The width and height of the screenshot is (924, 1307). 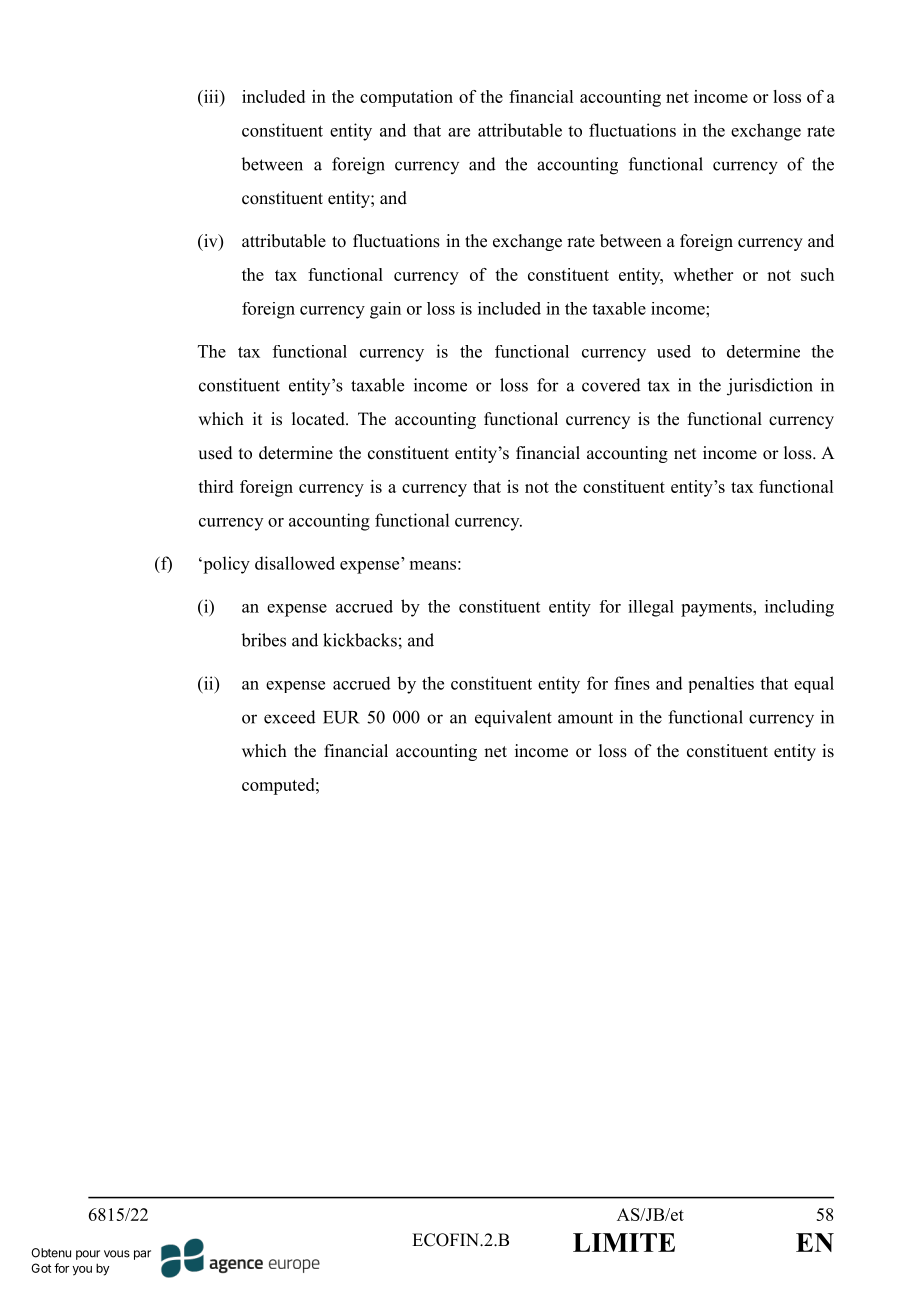 What do you see at coordinates (88, 1255) in the screenshot?
I see `pour` at bounding box center [88, 1255].
